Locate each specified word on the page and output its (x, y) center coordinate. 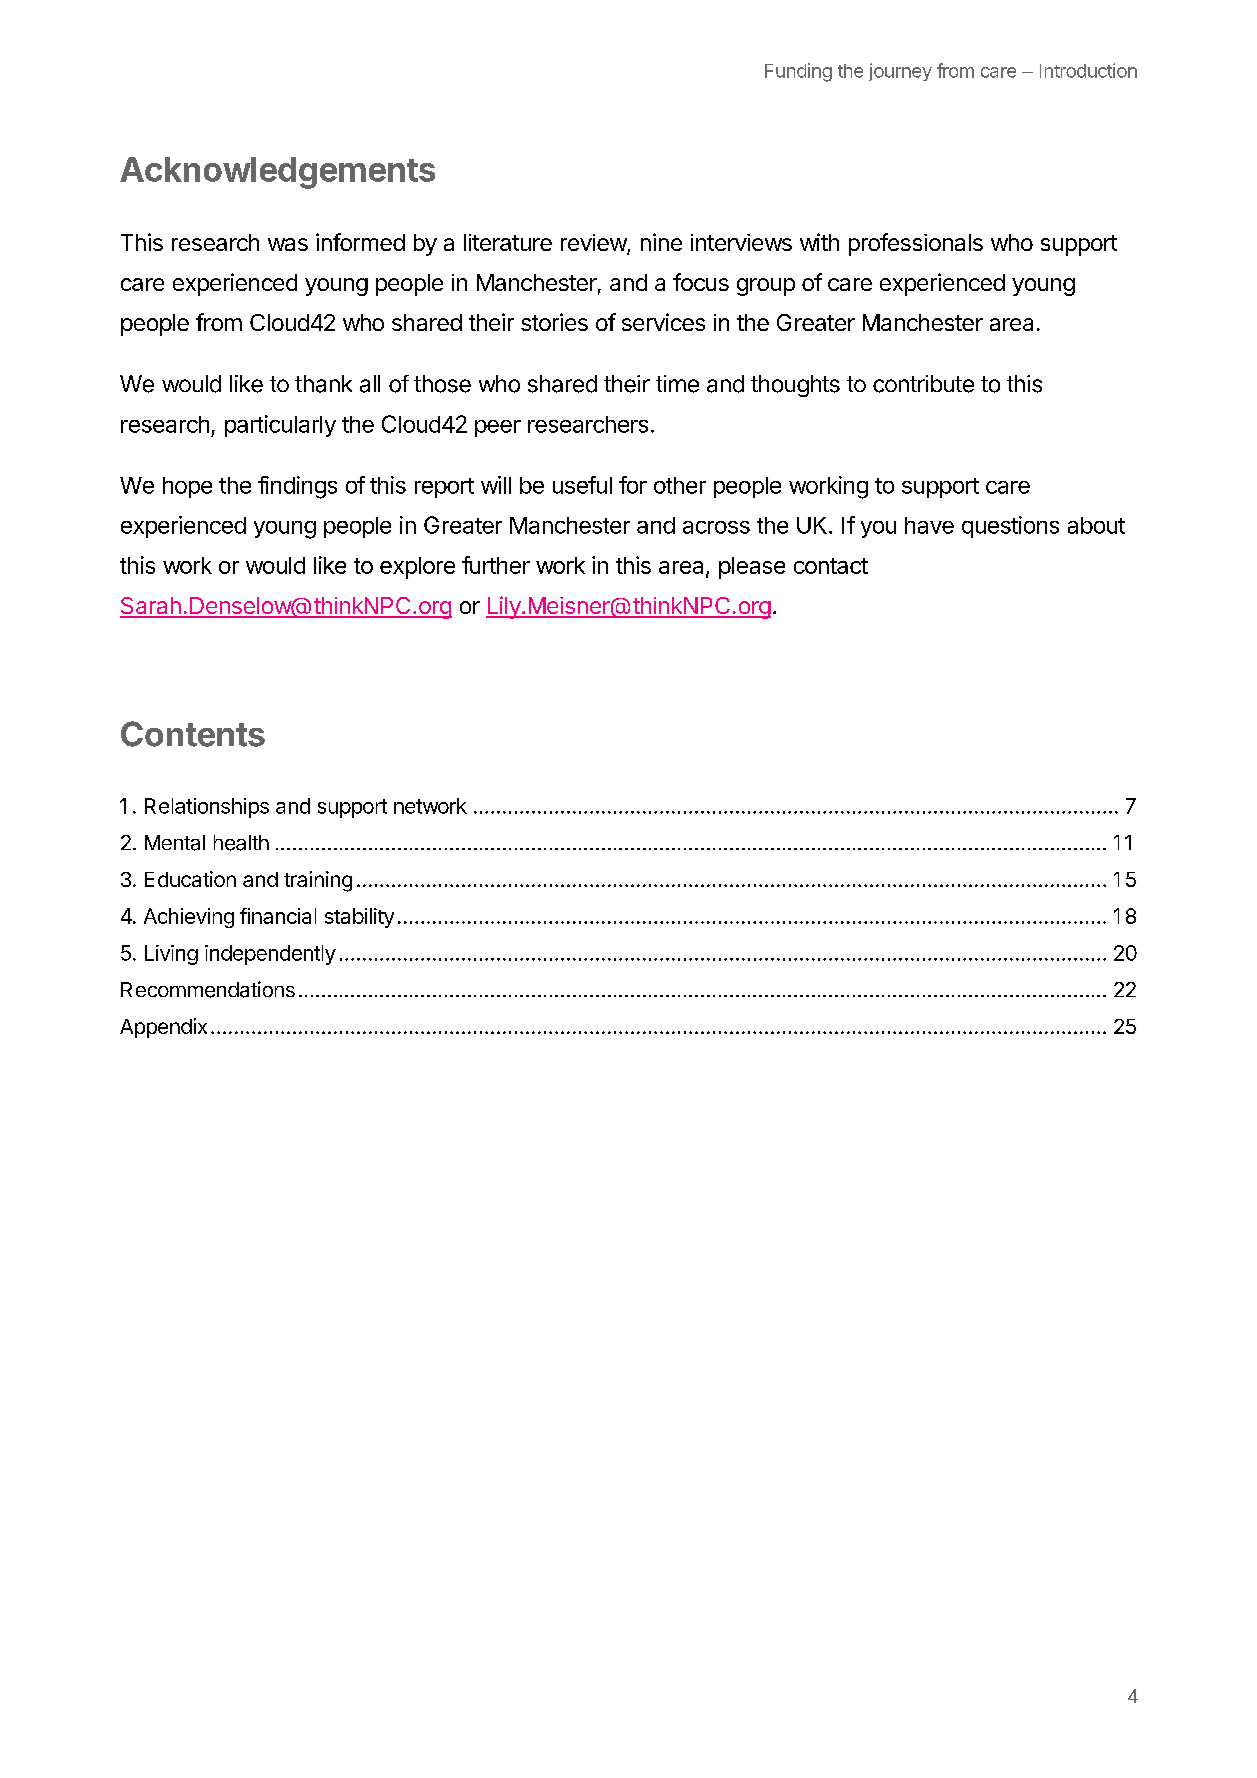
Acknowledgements (277, 173)
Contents (193, 734)
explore (417, 568)
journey (900, 72)
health (241, 843)
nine (661, 242)
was (288, 244)
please (752, 568)
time (677, 384)
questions (1010, 527)
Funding (798, 72)
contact (831, 566)
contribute (923, 384)
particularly (280, 426)
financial (278, 916)
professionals (916, 244)
